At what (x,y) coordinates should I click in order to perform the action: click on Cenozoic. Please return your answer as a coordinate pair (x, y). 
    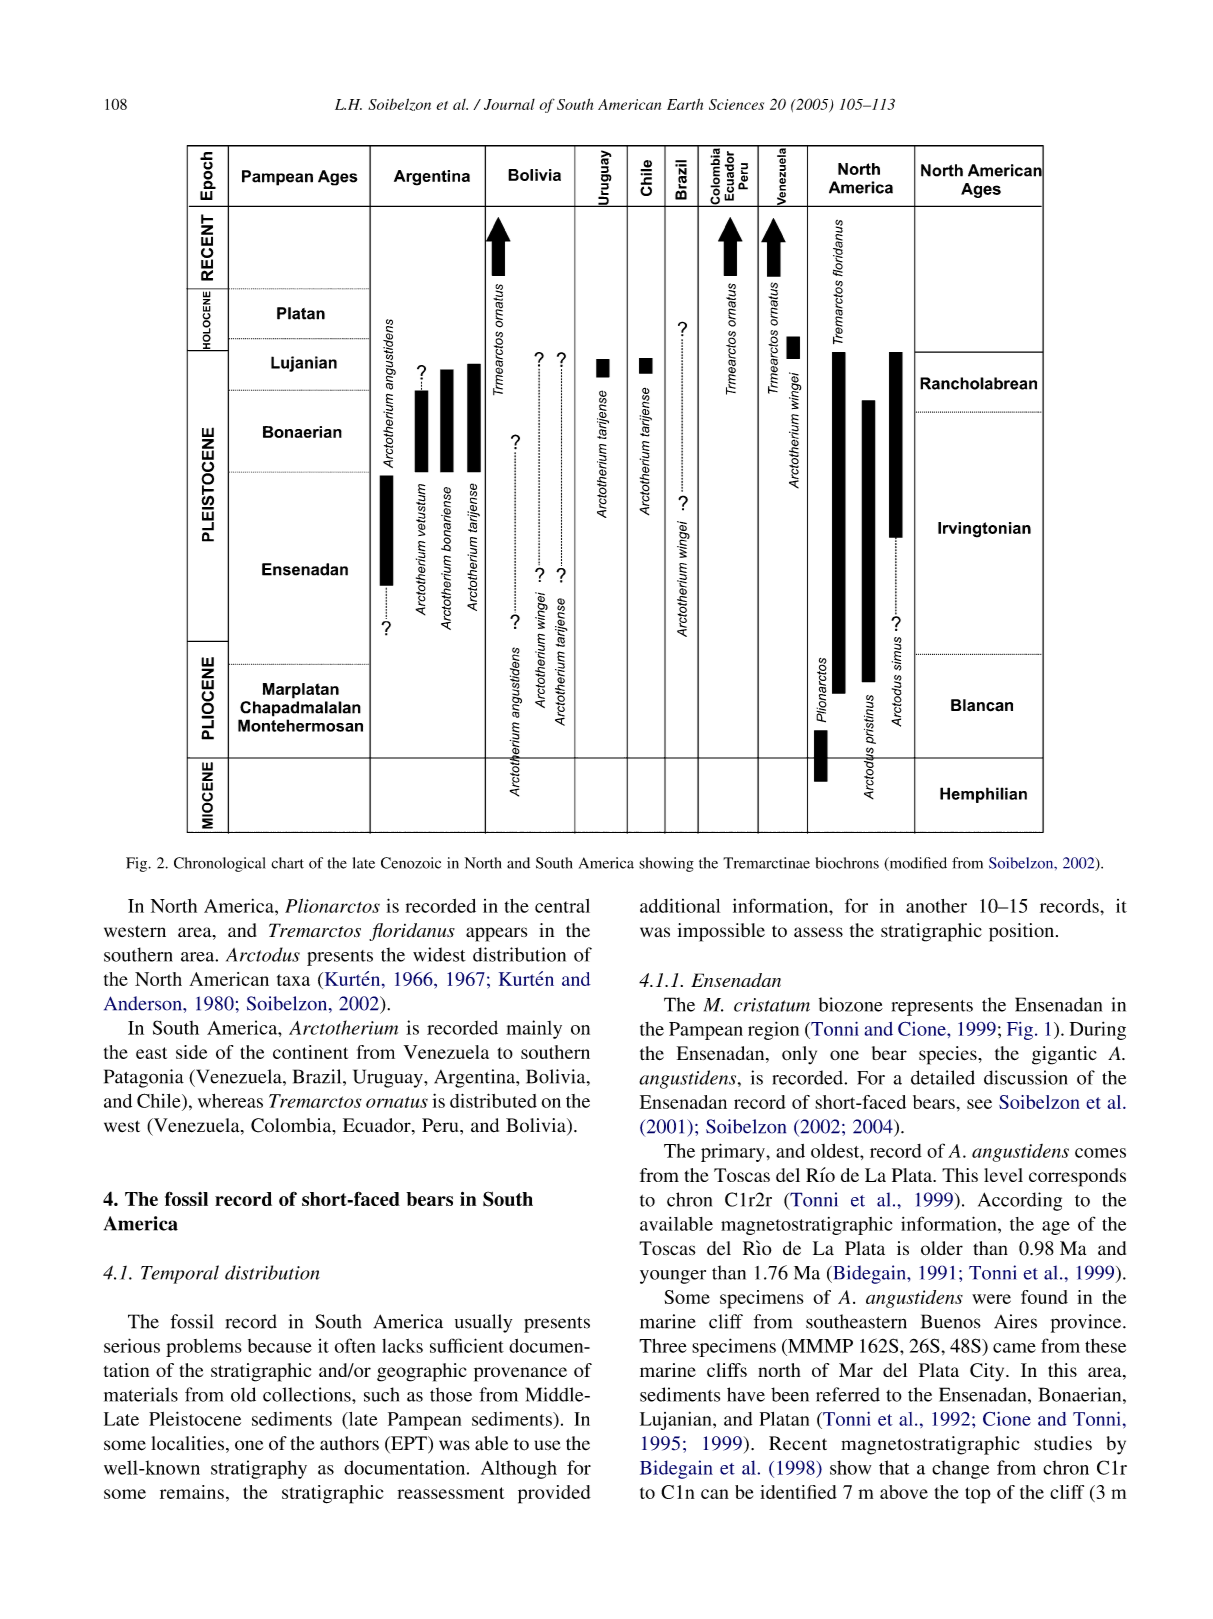
    Looking at the image, I should click on (411, 863).
